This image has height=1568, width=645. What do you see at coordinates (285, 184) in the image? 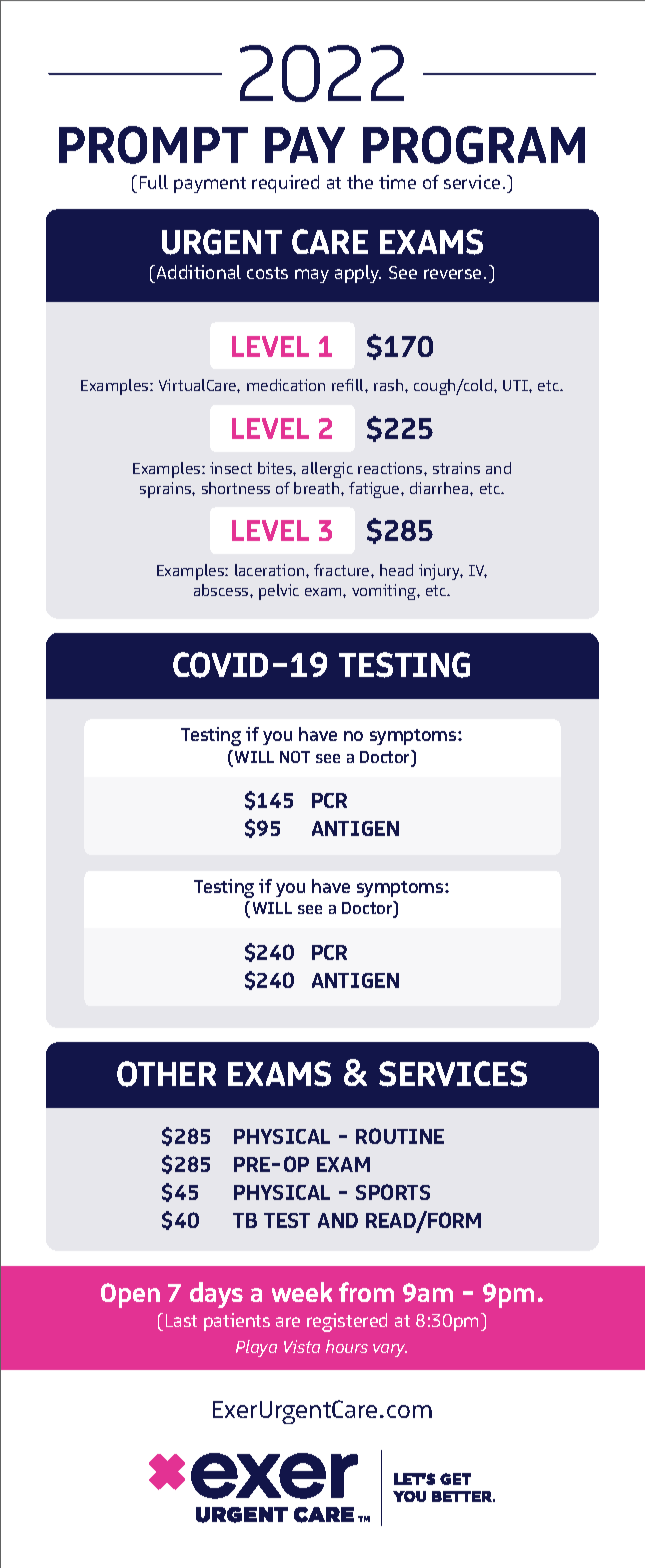
I see `required` at bounding box center [285, 184].
